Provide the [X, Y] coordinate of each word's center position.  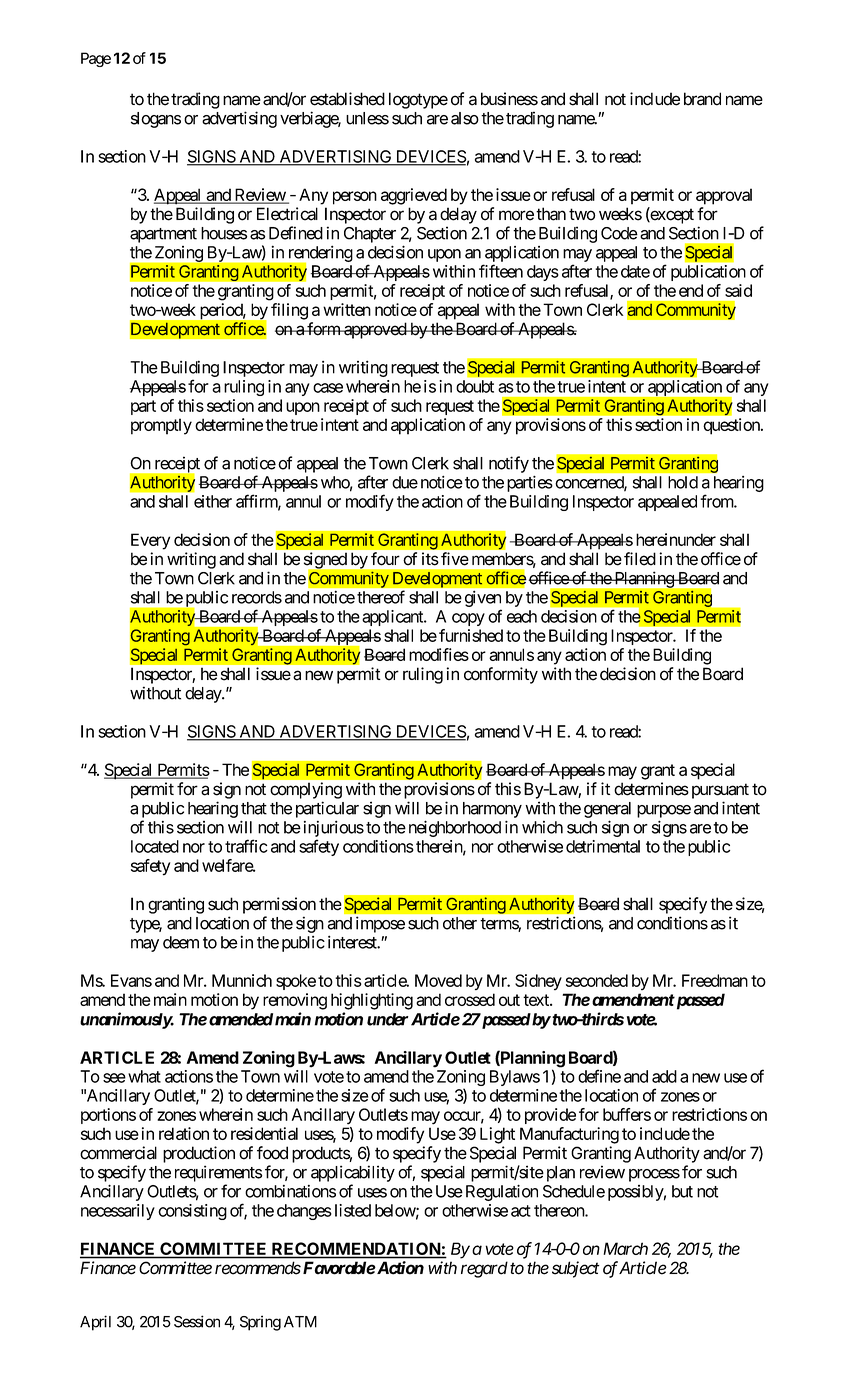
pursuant [720, 791]
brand [702, 99]
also [465, 118]
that [254, 808]
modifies [439, 654]
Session [197, 1321]
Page [96, 59]
